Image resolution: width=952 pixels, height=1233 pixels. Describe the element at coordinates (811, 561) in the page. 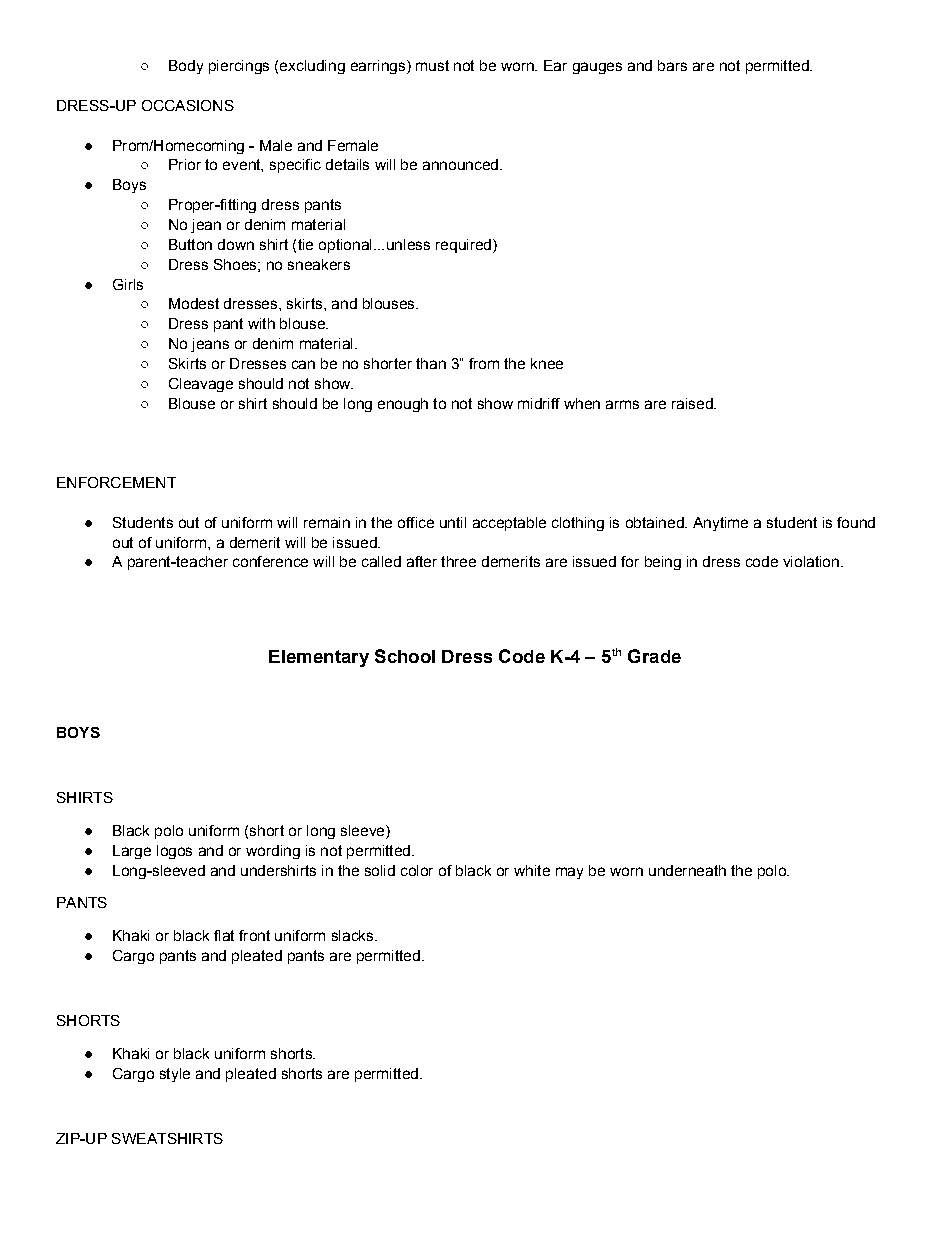

I see `violation` at that location.
